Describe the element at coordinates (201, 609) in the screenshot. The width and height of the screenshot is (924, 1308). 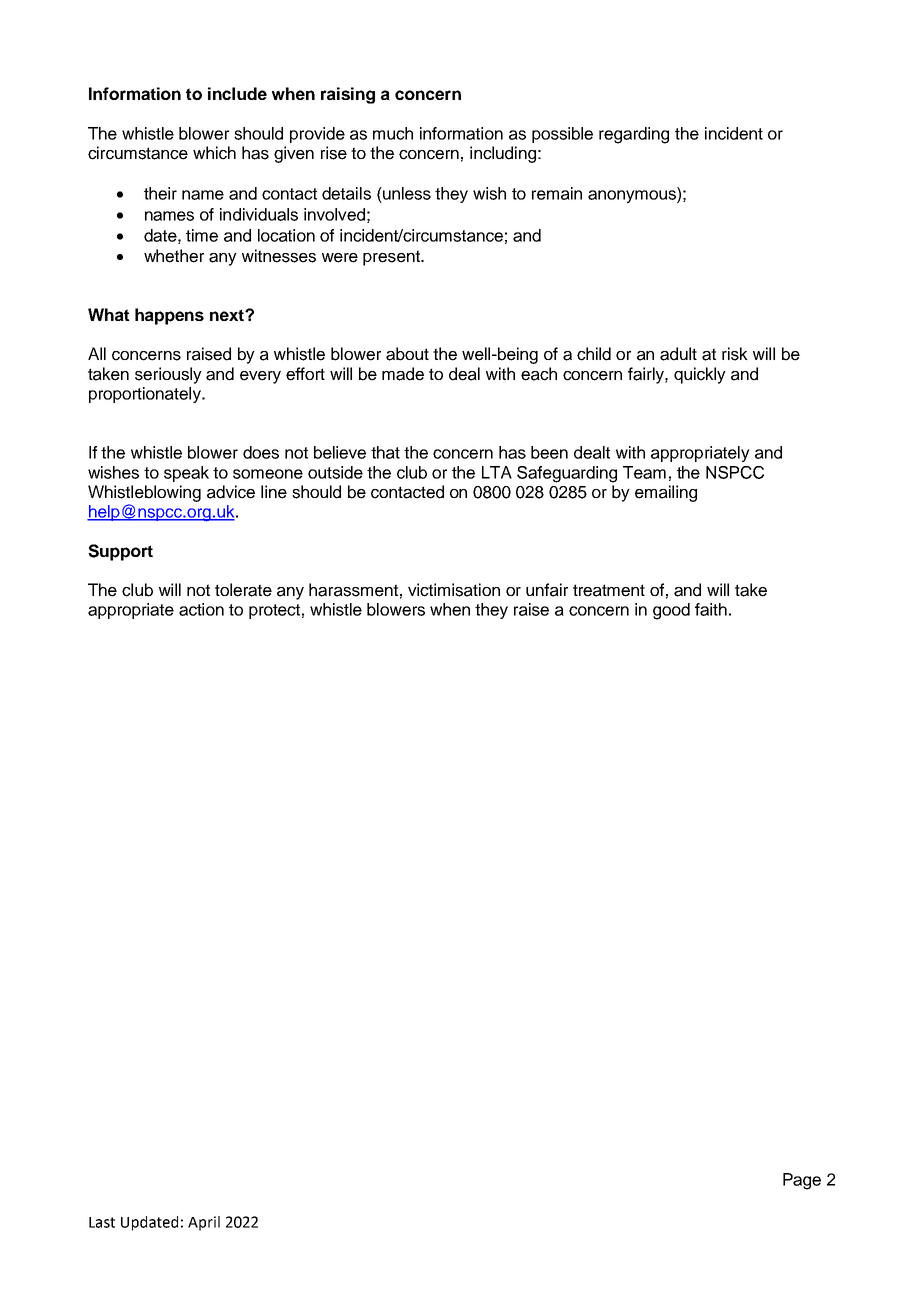
I see `action` at that location.
